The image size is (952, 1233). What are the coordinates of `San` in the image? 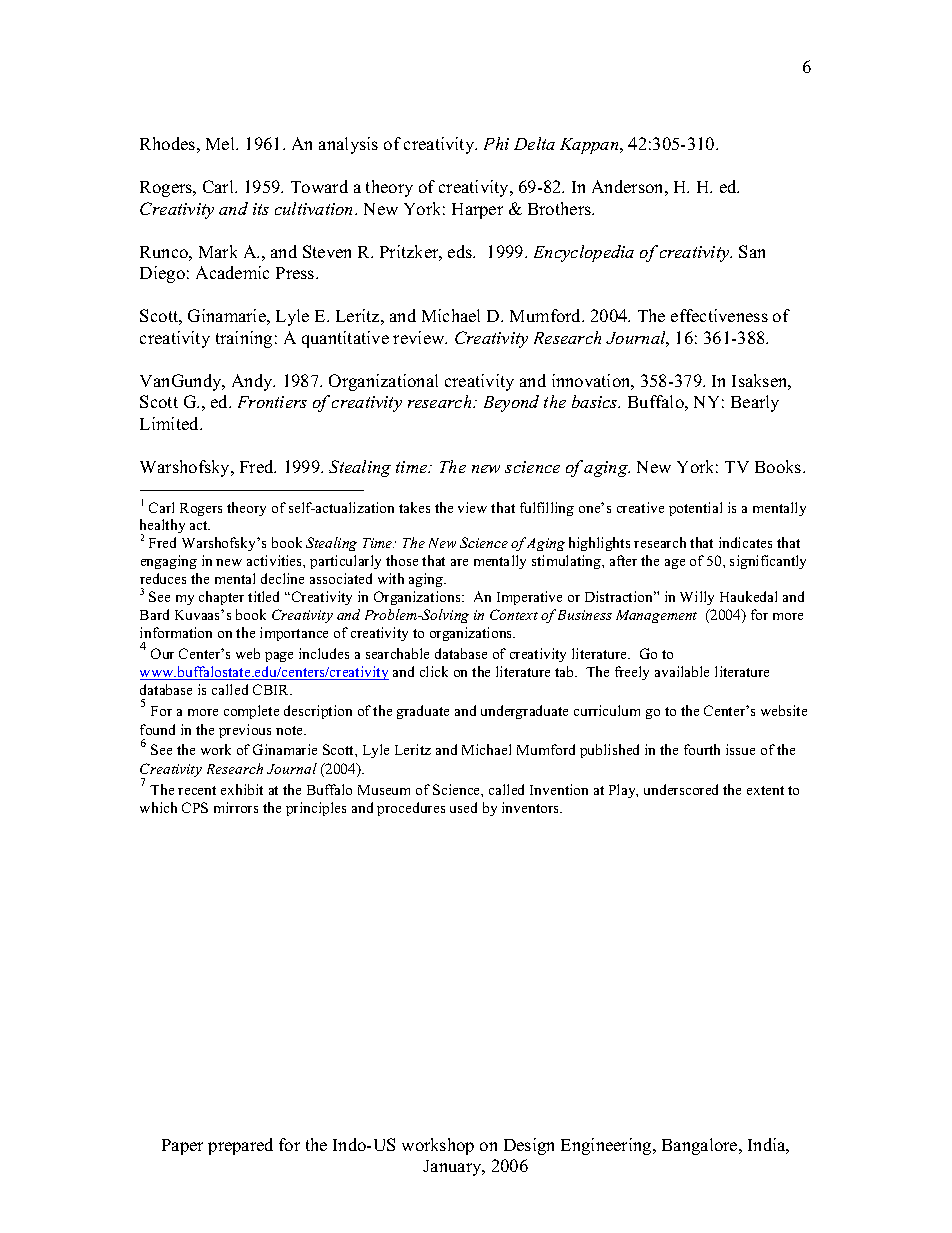 It's located at (752, 251).
